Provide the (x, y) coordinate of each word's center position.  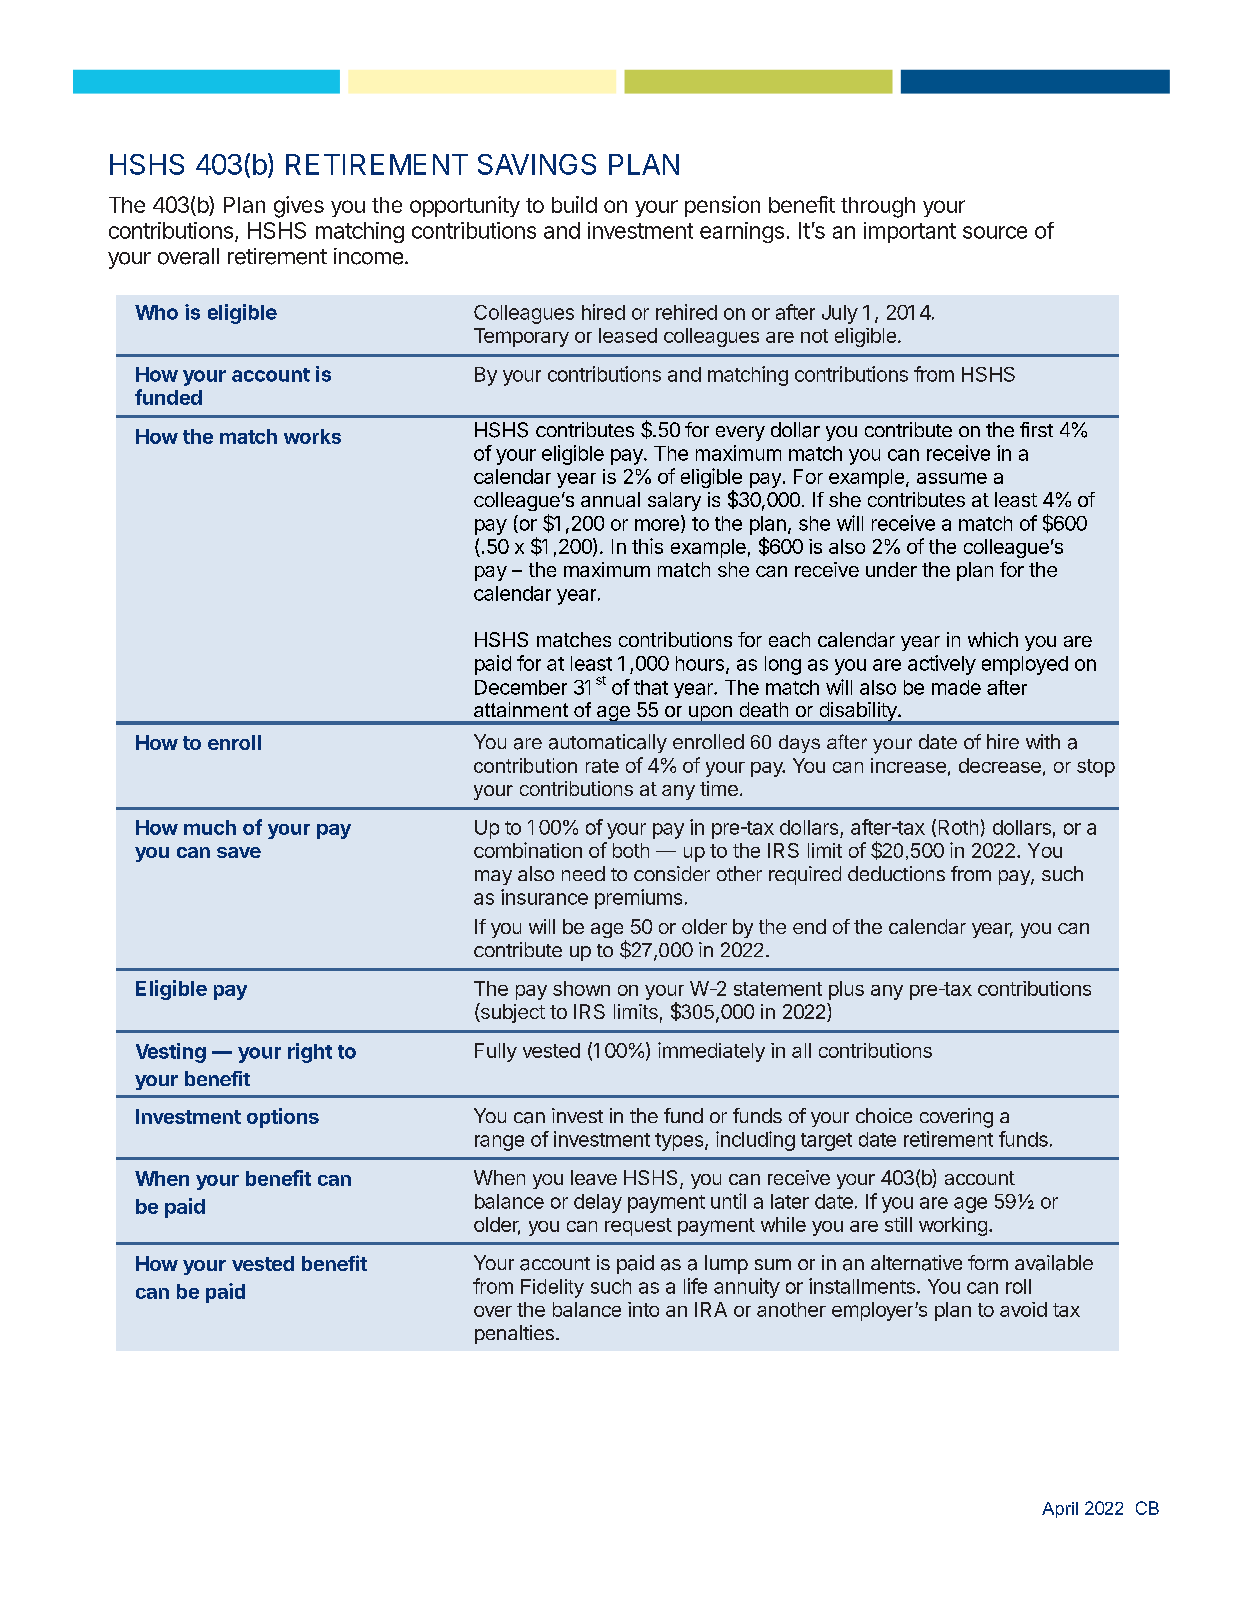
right (310, 1053)
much (210, 827)
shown (581, 988)
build (574, 204)
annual (610, 499)
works (312, 436)
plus (846, 990)
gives (299, 207)
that (651, 687)
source (995, 232)
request (638, 1227)
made (956, 687)
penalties (514, 1334)
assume (952, 478)
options (283, 1118)
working (953, 1226)
